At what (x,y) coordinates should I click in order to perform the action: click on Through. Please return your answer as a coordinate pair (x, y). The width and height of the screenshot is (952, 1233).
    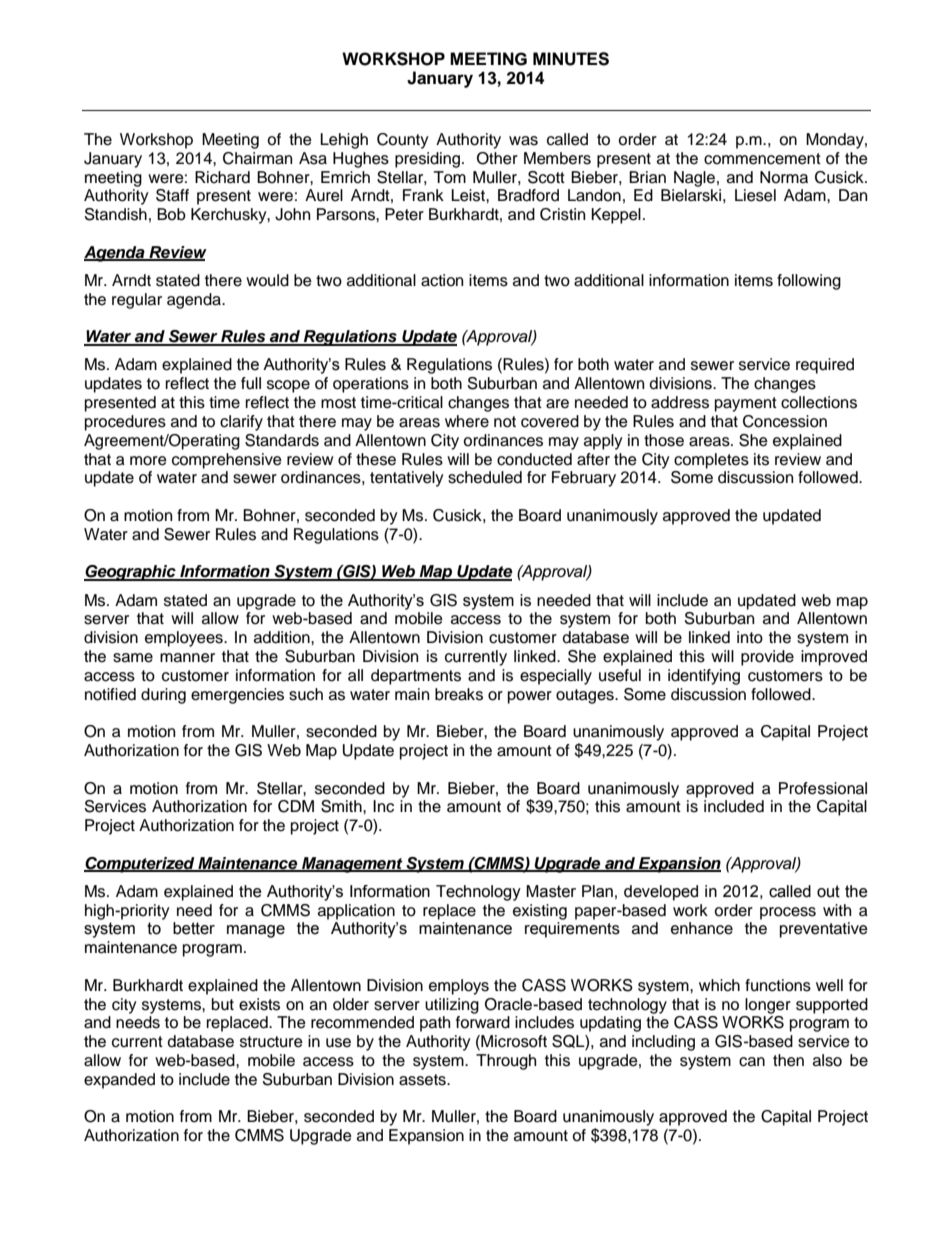
    Looking at the image, I should click on (506, 1062).
